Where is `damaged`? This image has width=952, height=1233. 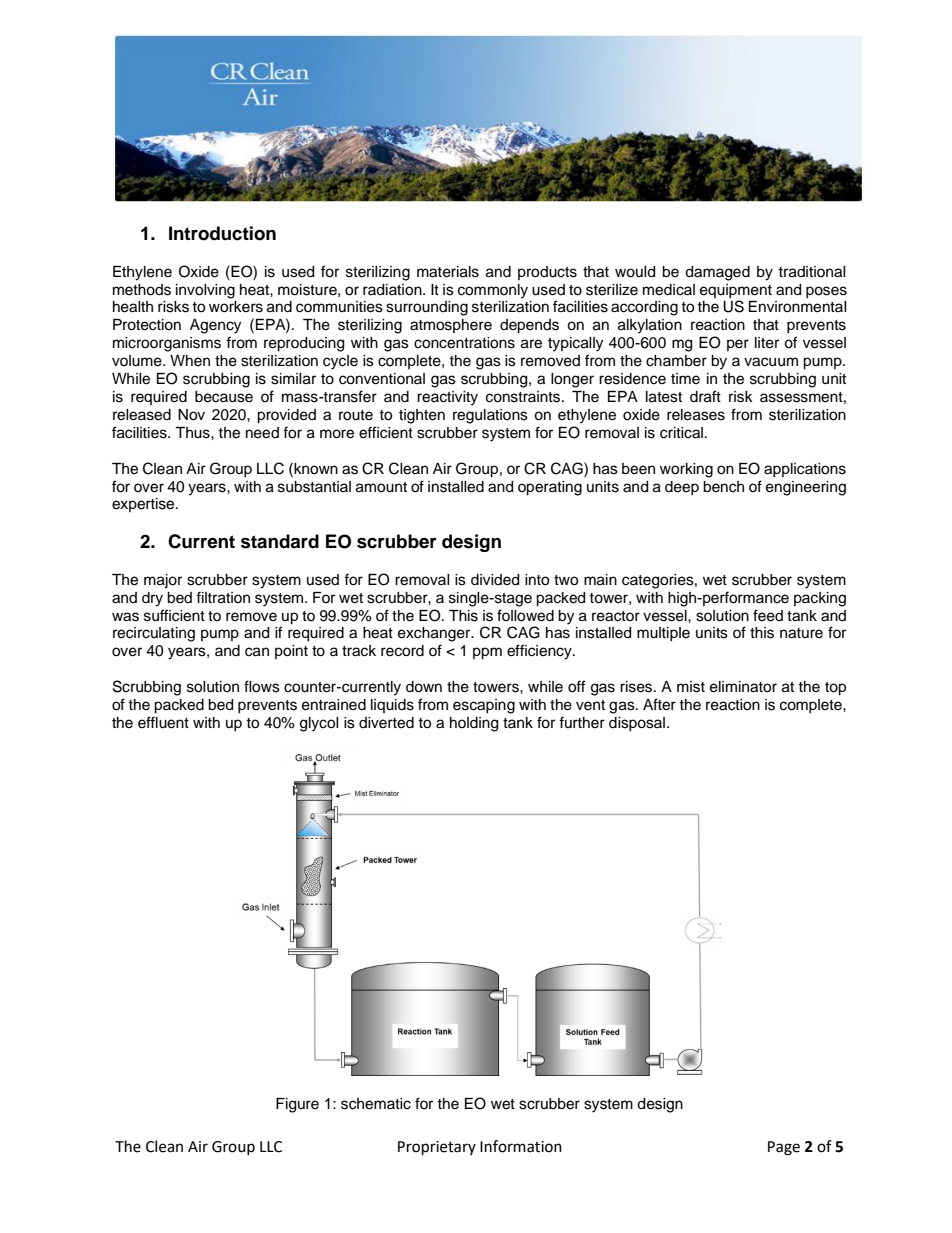 damaged is located at coordinates (717, 273).
